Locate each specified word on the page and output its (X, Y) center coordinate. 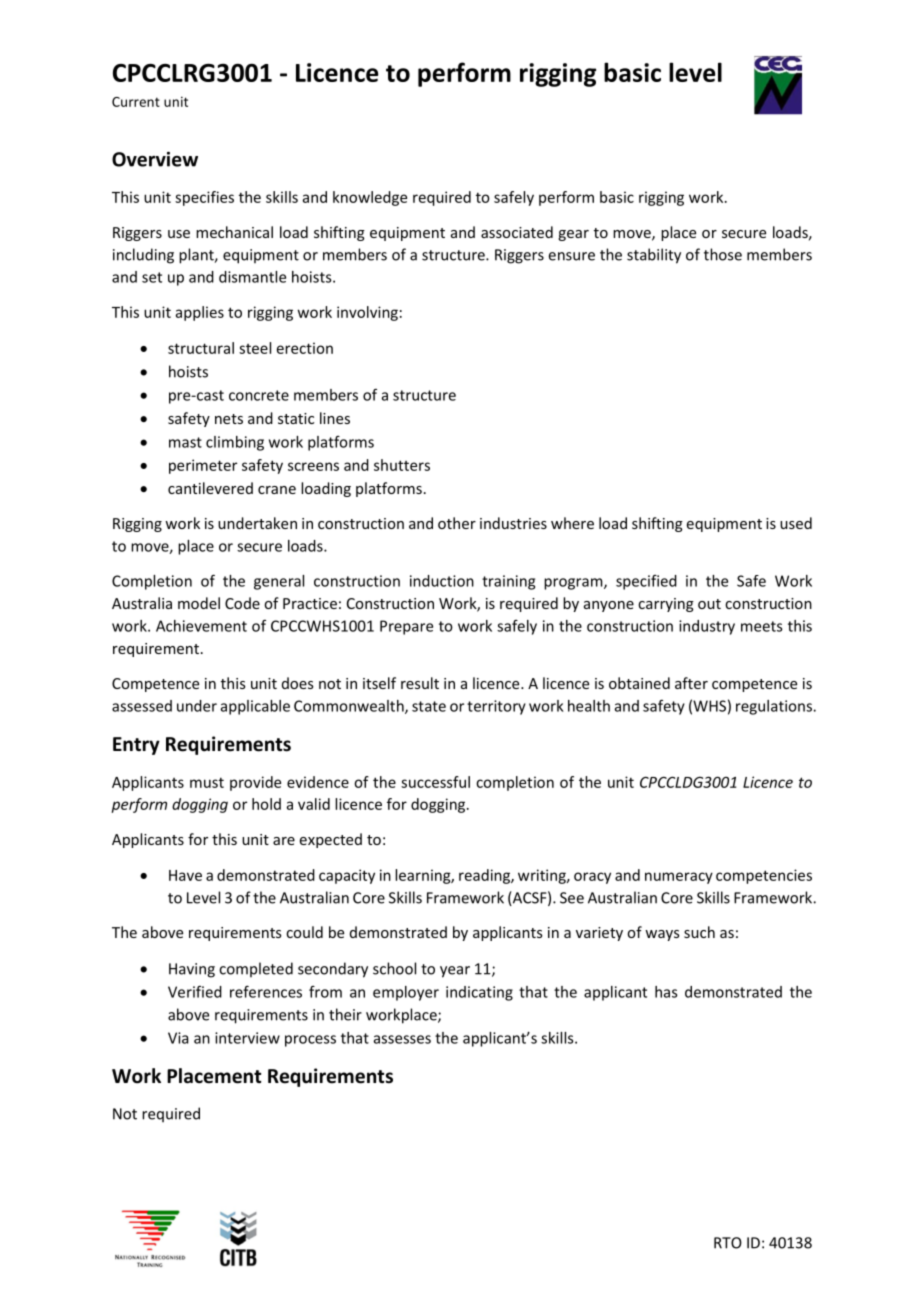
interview (247, 1038)
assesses (402, 1039)
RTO (728, 1243)
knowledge (370, 198)
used (796, 523)
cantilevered (210, 488)
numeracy (679, 878)
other (457, 523)
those (723, 254)
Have (185, 875)
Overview (155, 159)
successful (435, 782)
